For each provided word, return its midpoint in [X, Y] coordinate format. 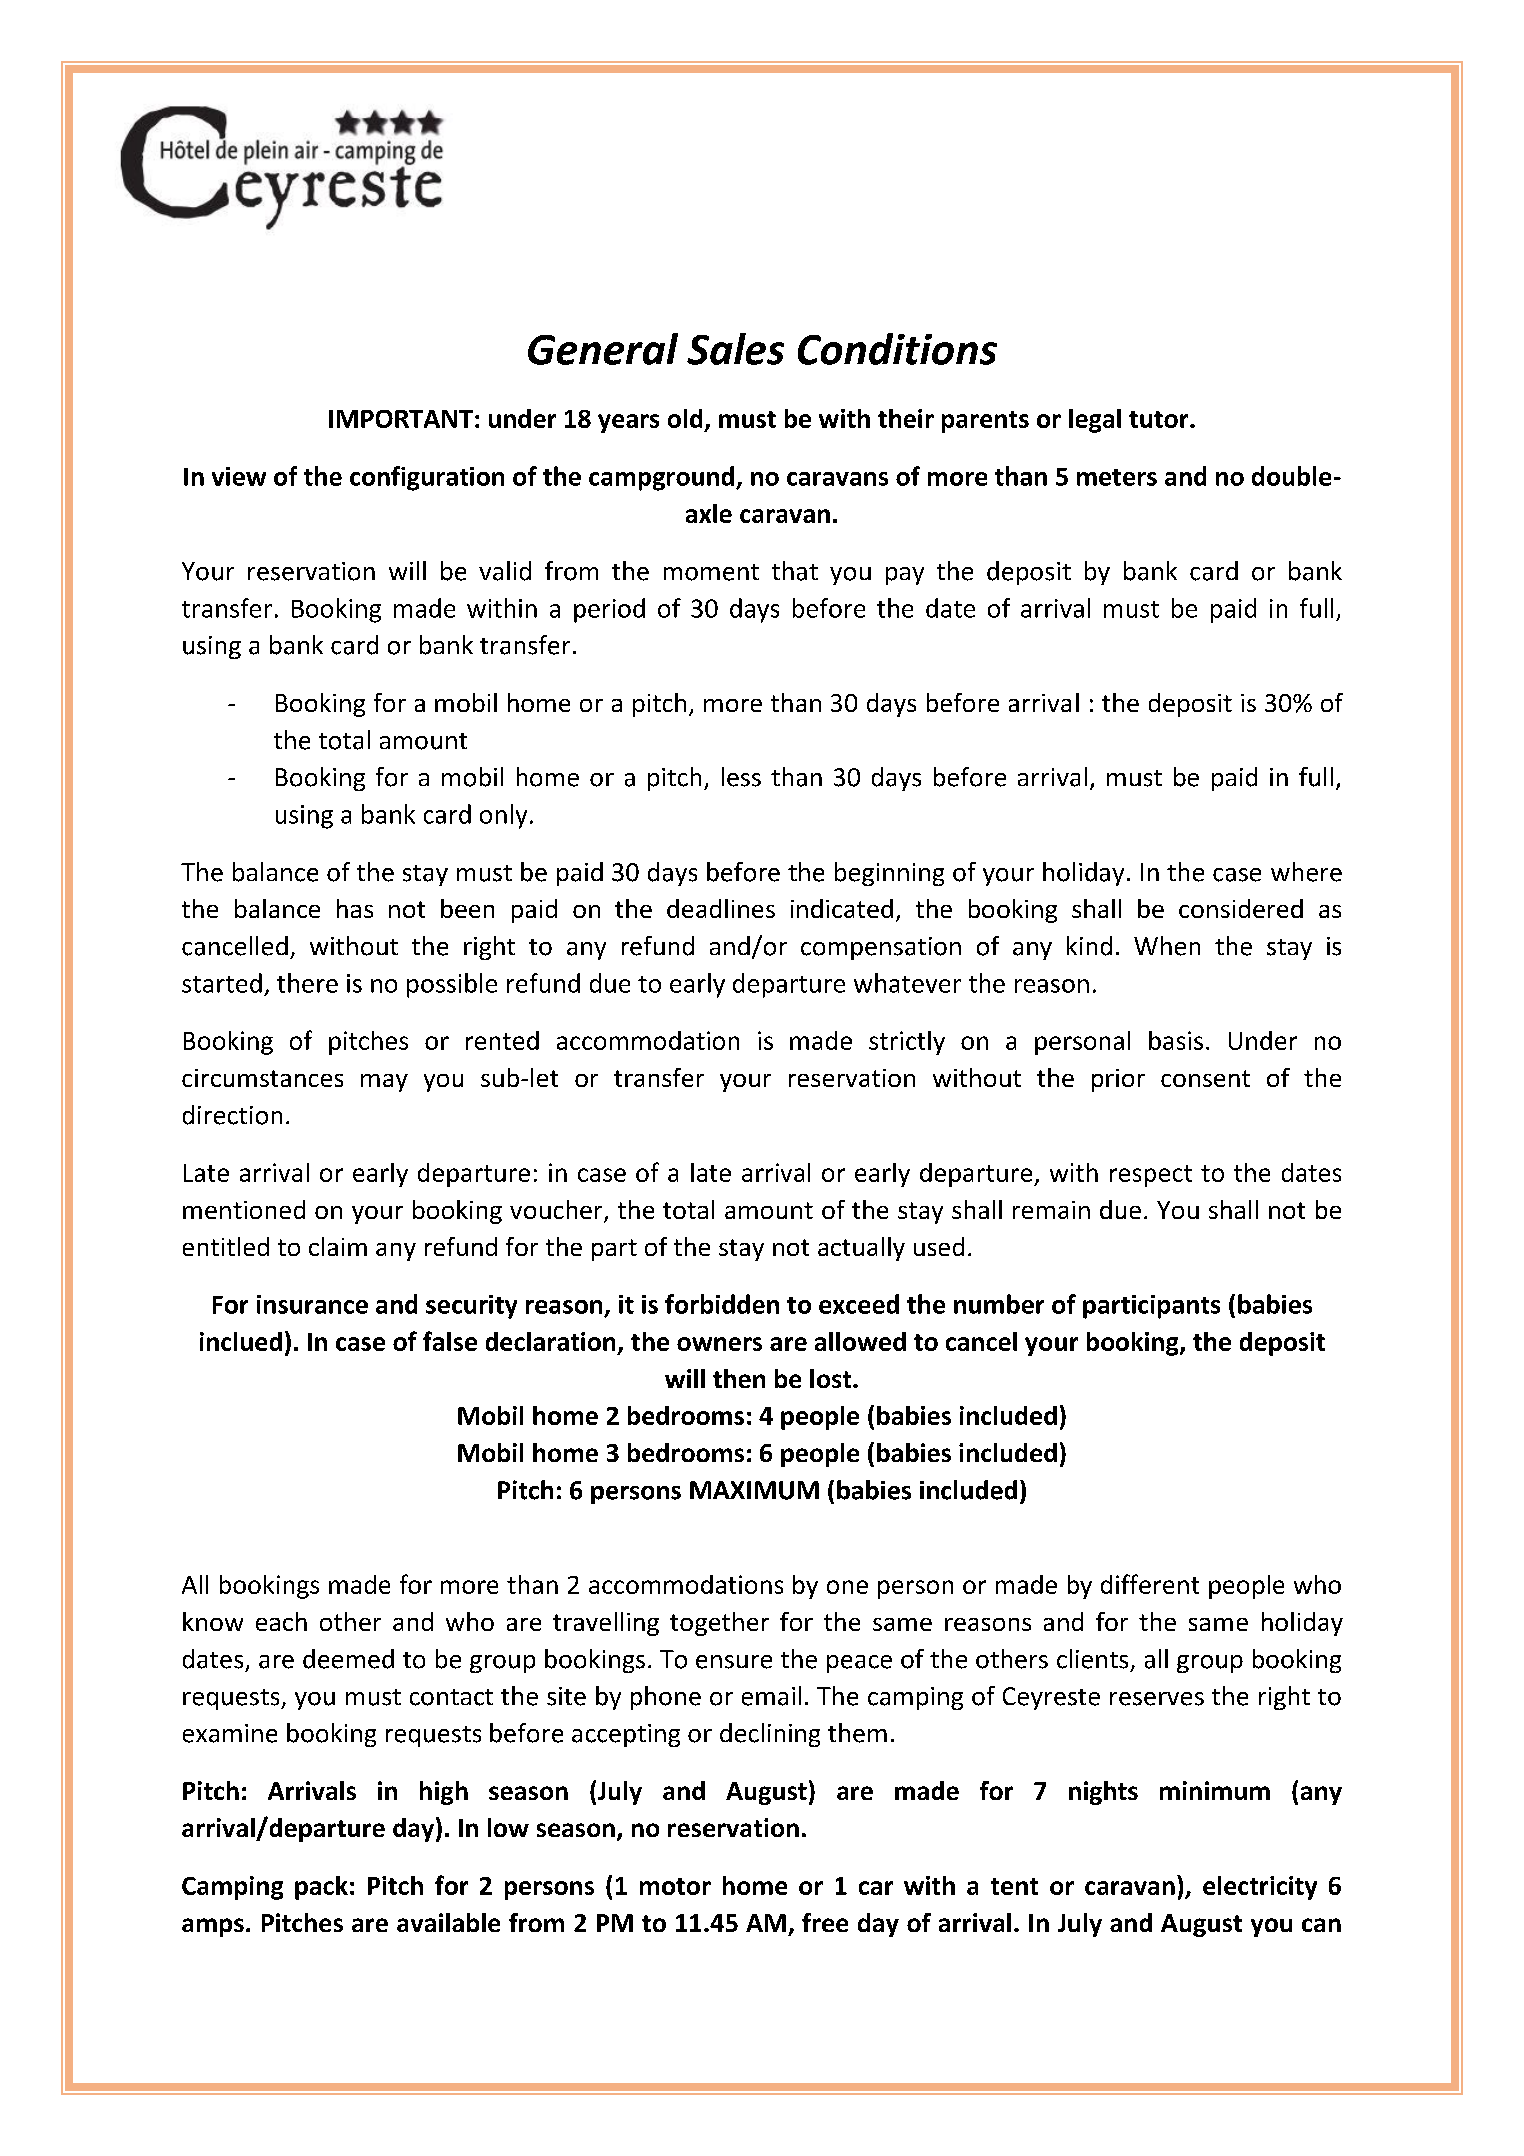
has [355, 908]
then [739, 1378]
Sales [735, 349]
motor [675, 1886]
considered [1241, 908]
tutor [1160, 419]
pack [321, 1888]
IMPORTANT [401, 419]
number [999, 1304]
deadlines [721, 908]
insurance [312, 1304]
